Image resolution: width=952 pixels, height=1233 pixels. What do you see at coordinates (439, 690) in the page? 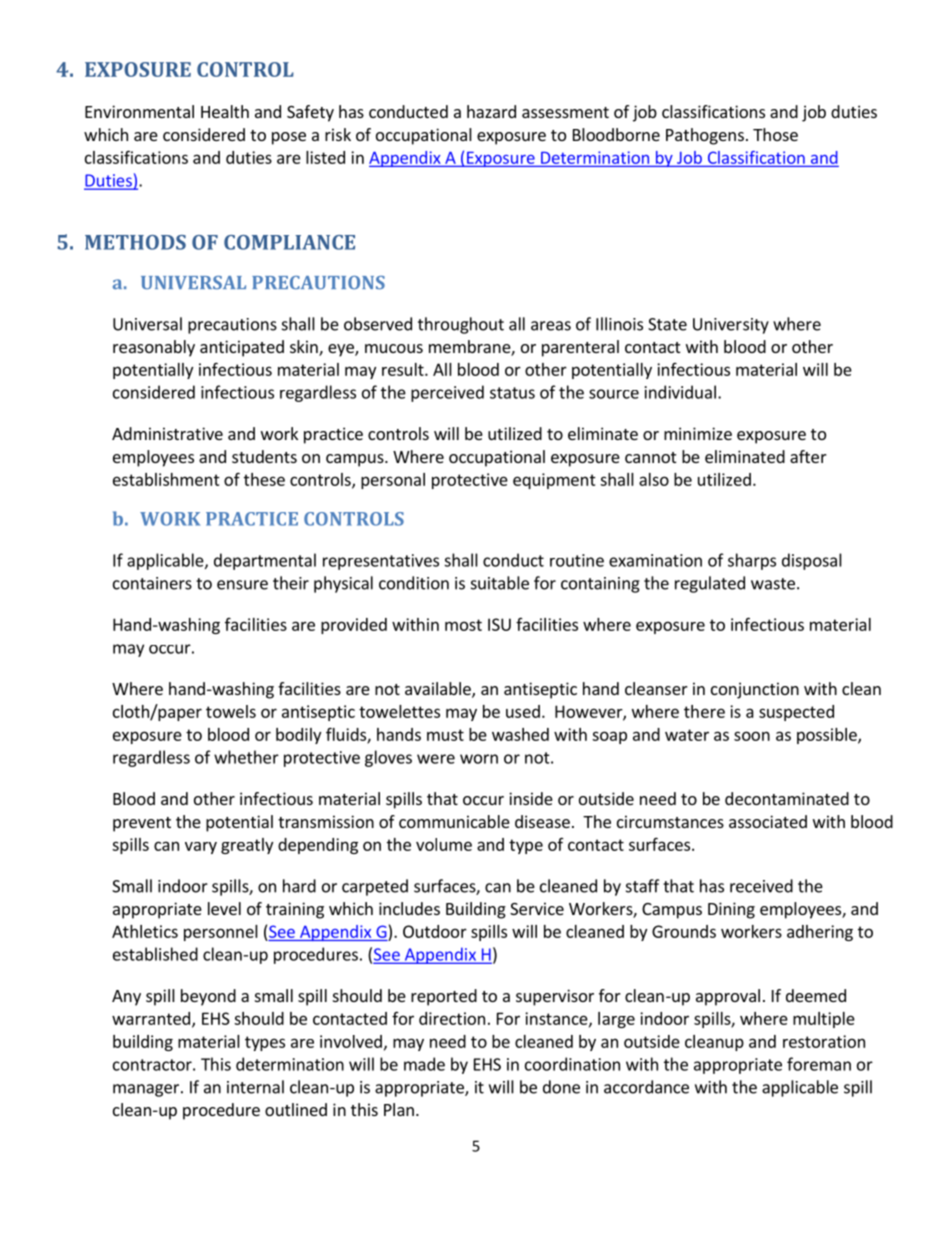
I see `available` at bounding box center [439, 690].
